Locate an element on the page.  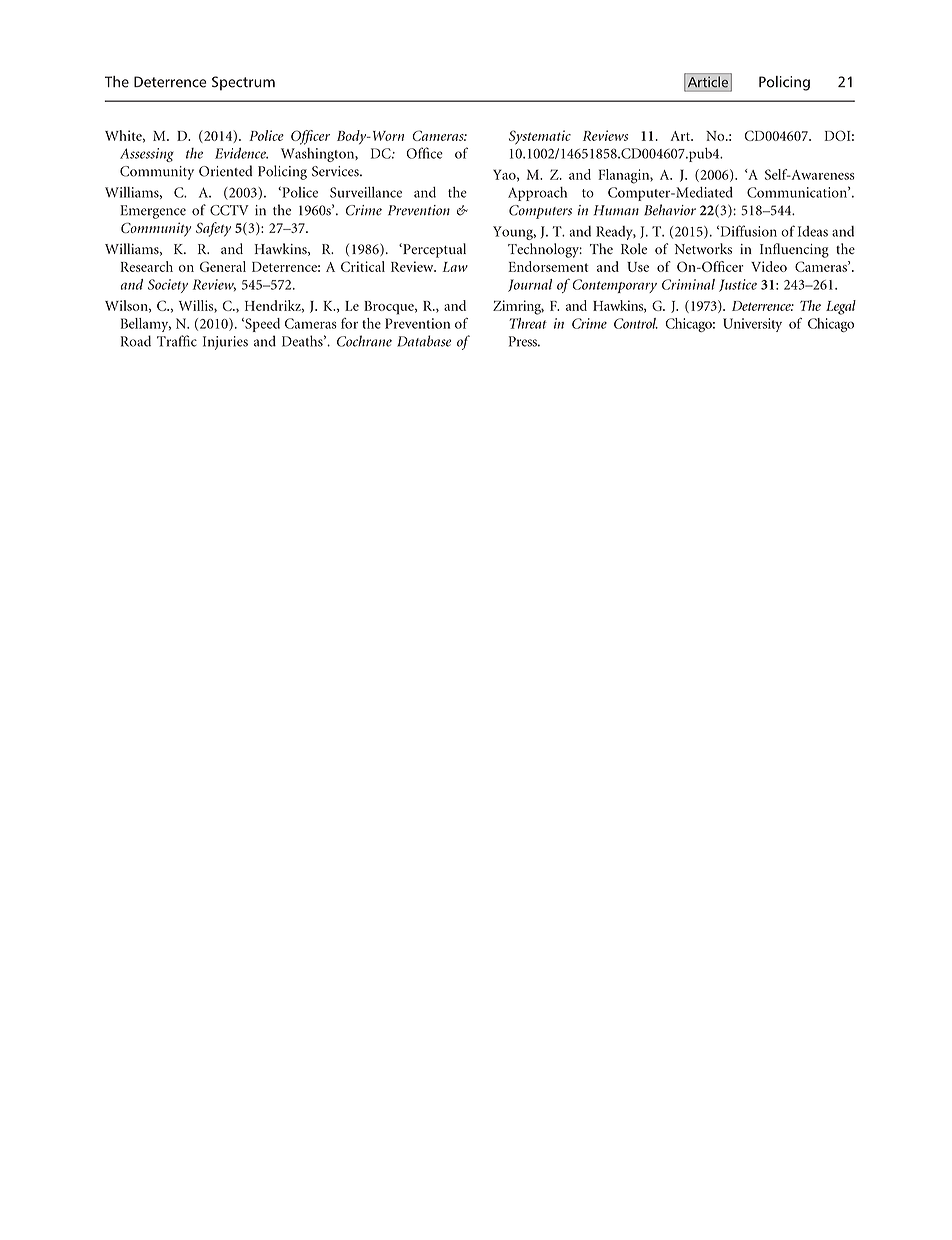
Spectrum is located at coordinates (243, 83).
